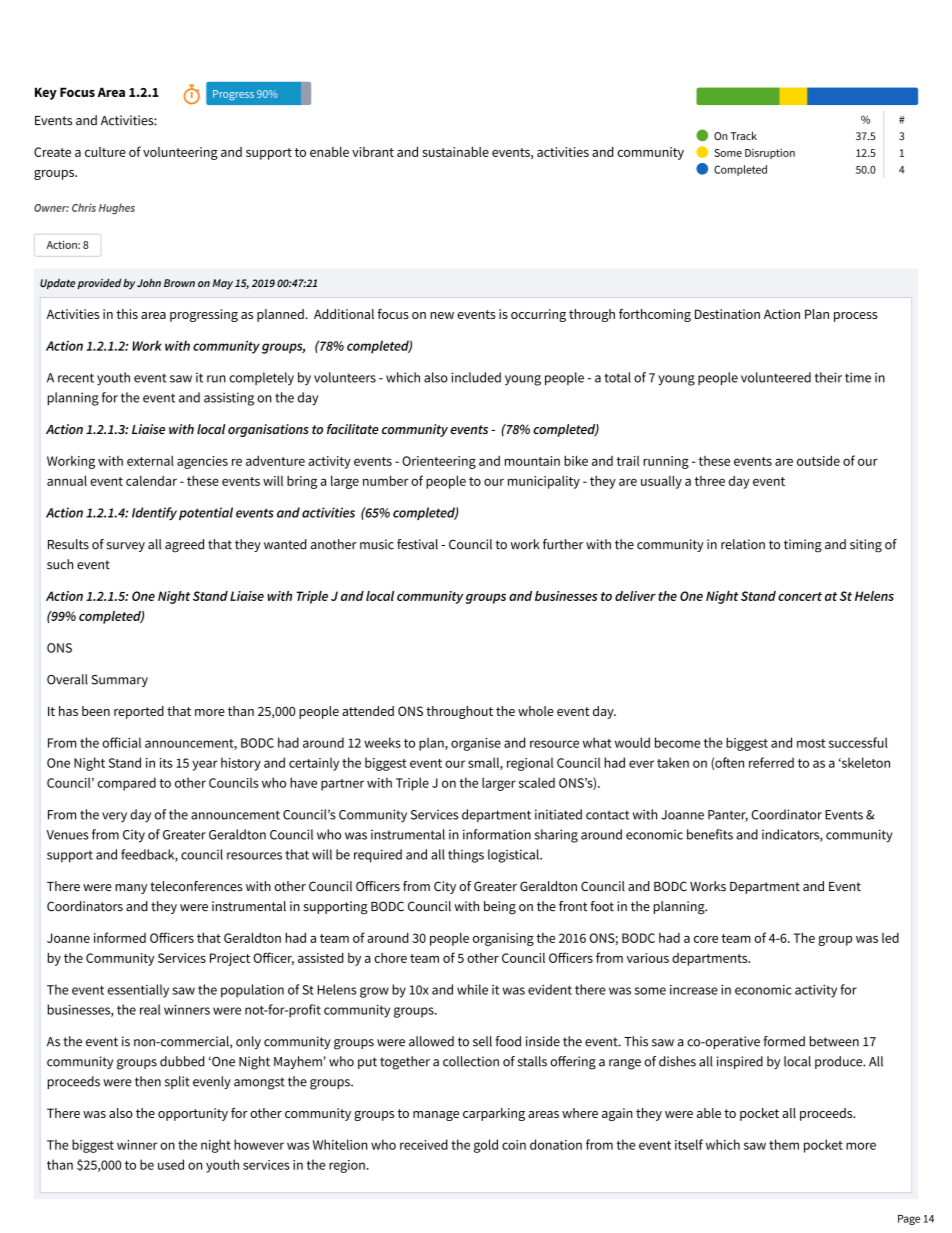  I want to click on volunteering, so click(180, 153).
